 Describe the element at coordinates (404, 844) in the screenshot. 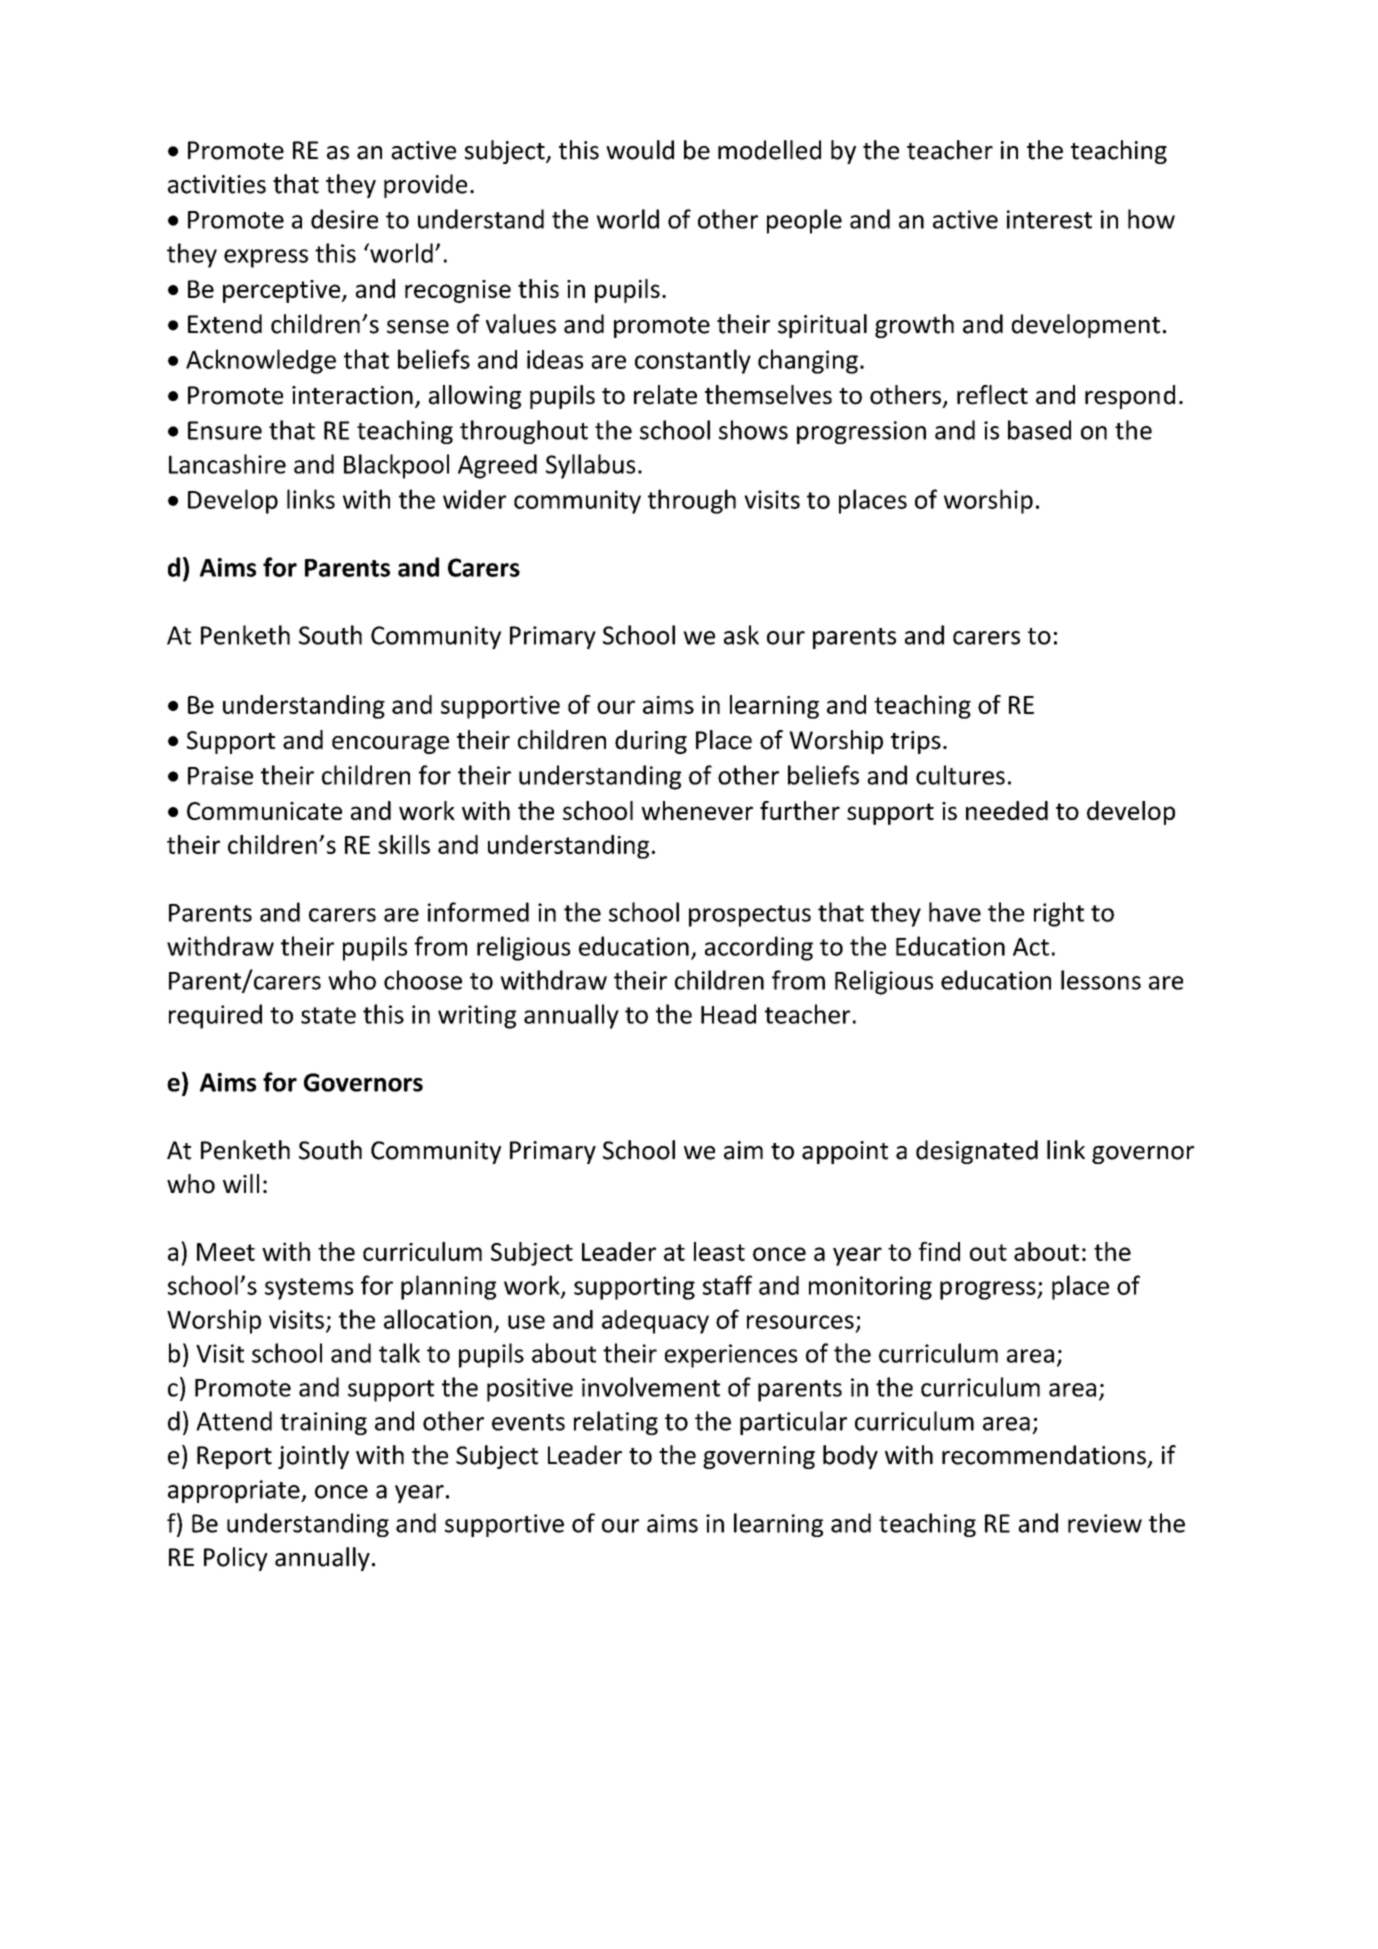

I see `skills` at that location.
